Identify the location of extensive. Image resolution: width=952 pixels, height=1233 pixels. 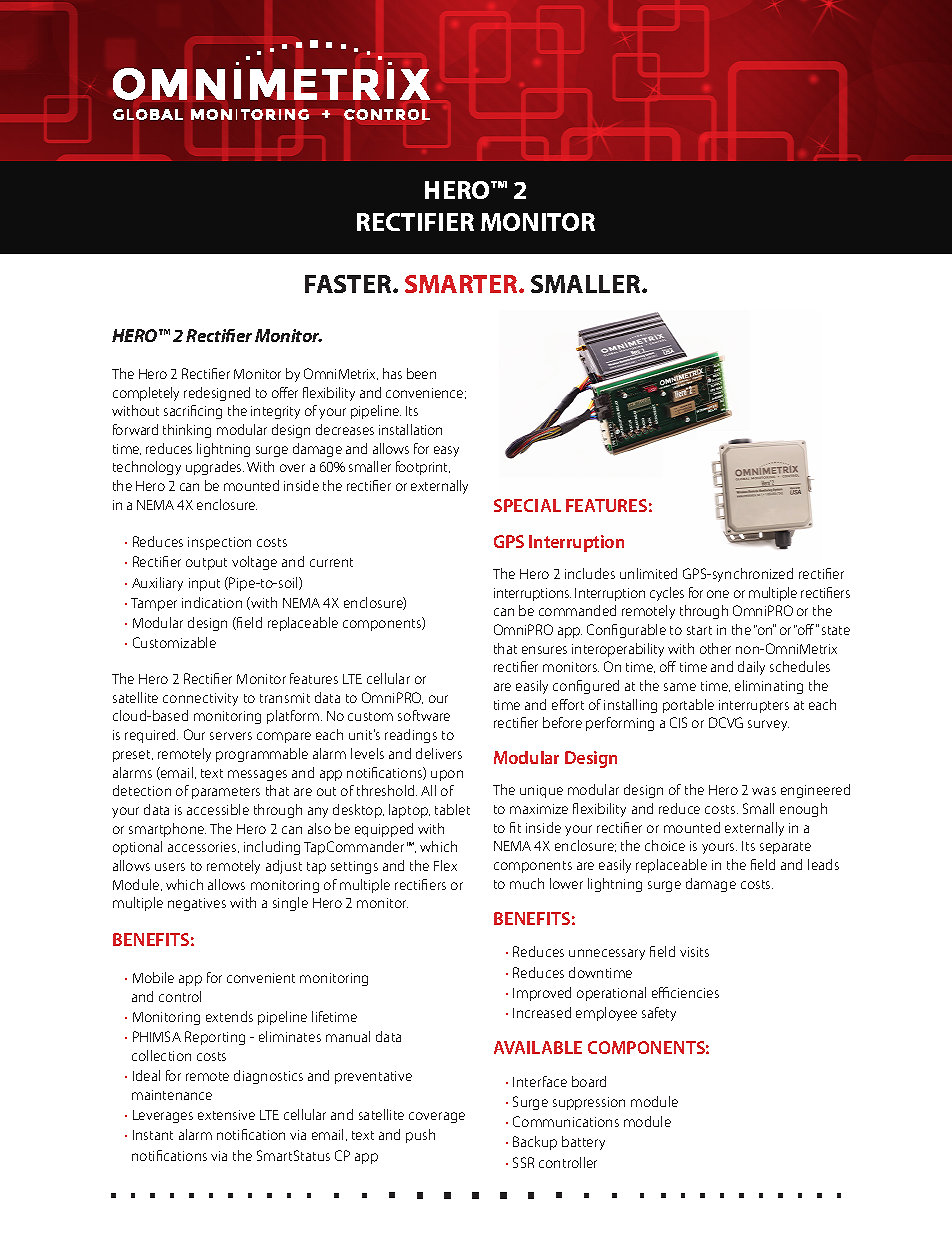
(226, 1115).
